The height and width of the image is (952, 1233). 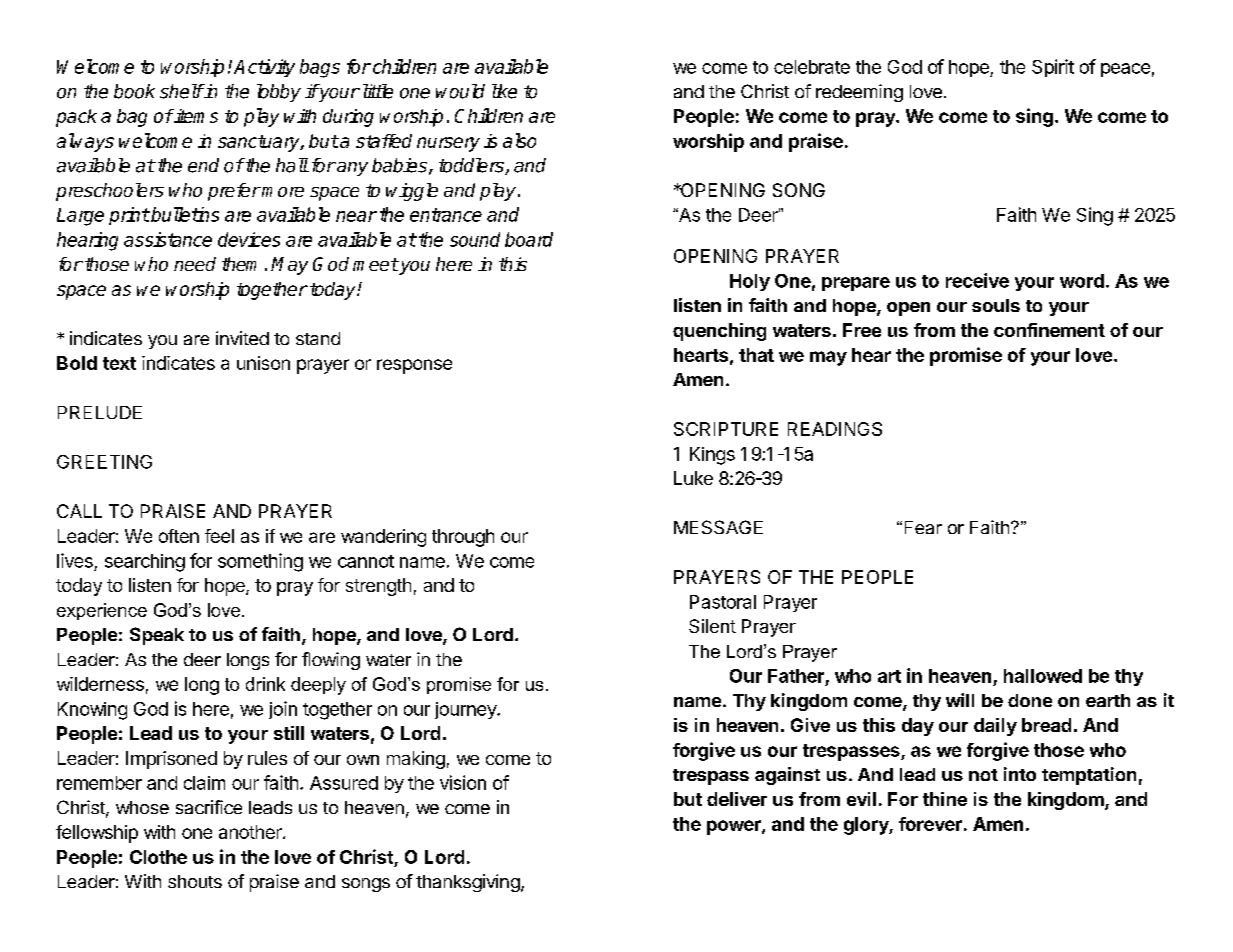 What do you see at coordinates (181, 91) in the image?
I see `shelf` at bounding box center [181, 91].
